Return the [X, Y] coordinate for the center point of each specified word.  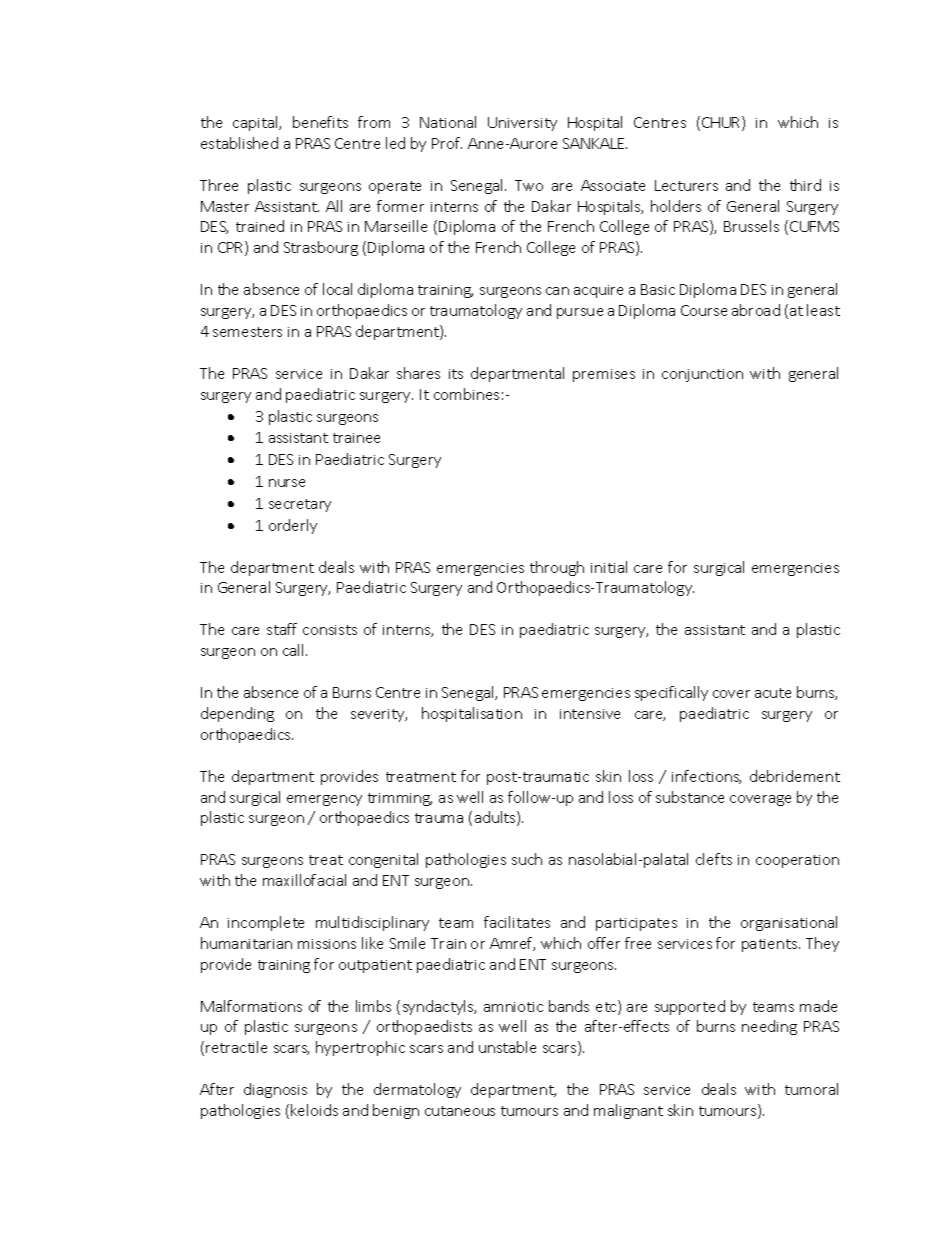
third [805, 185]
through [557, 568]
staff [282, 629]
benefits [320, 122]
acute [773, 693]
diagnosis [275, 1090]
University [522, 124]
